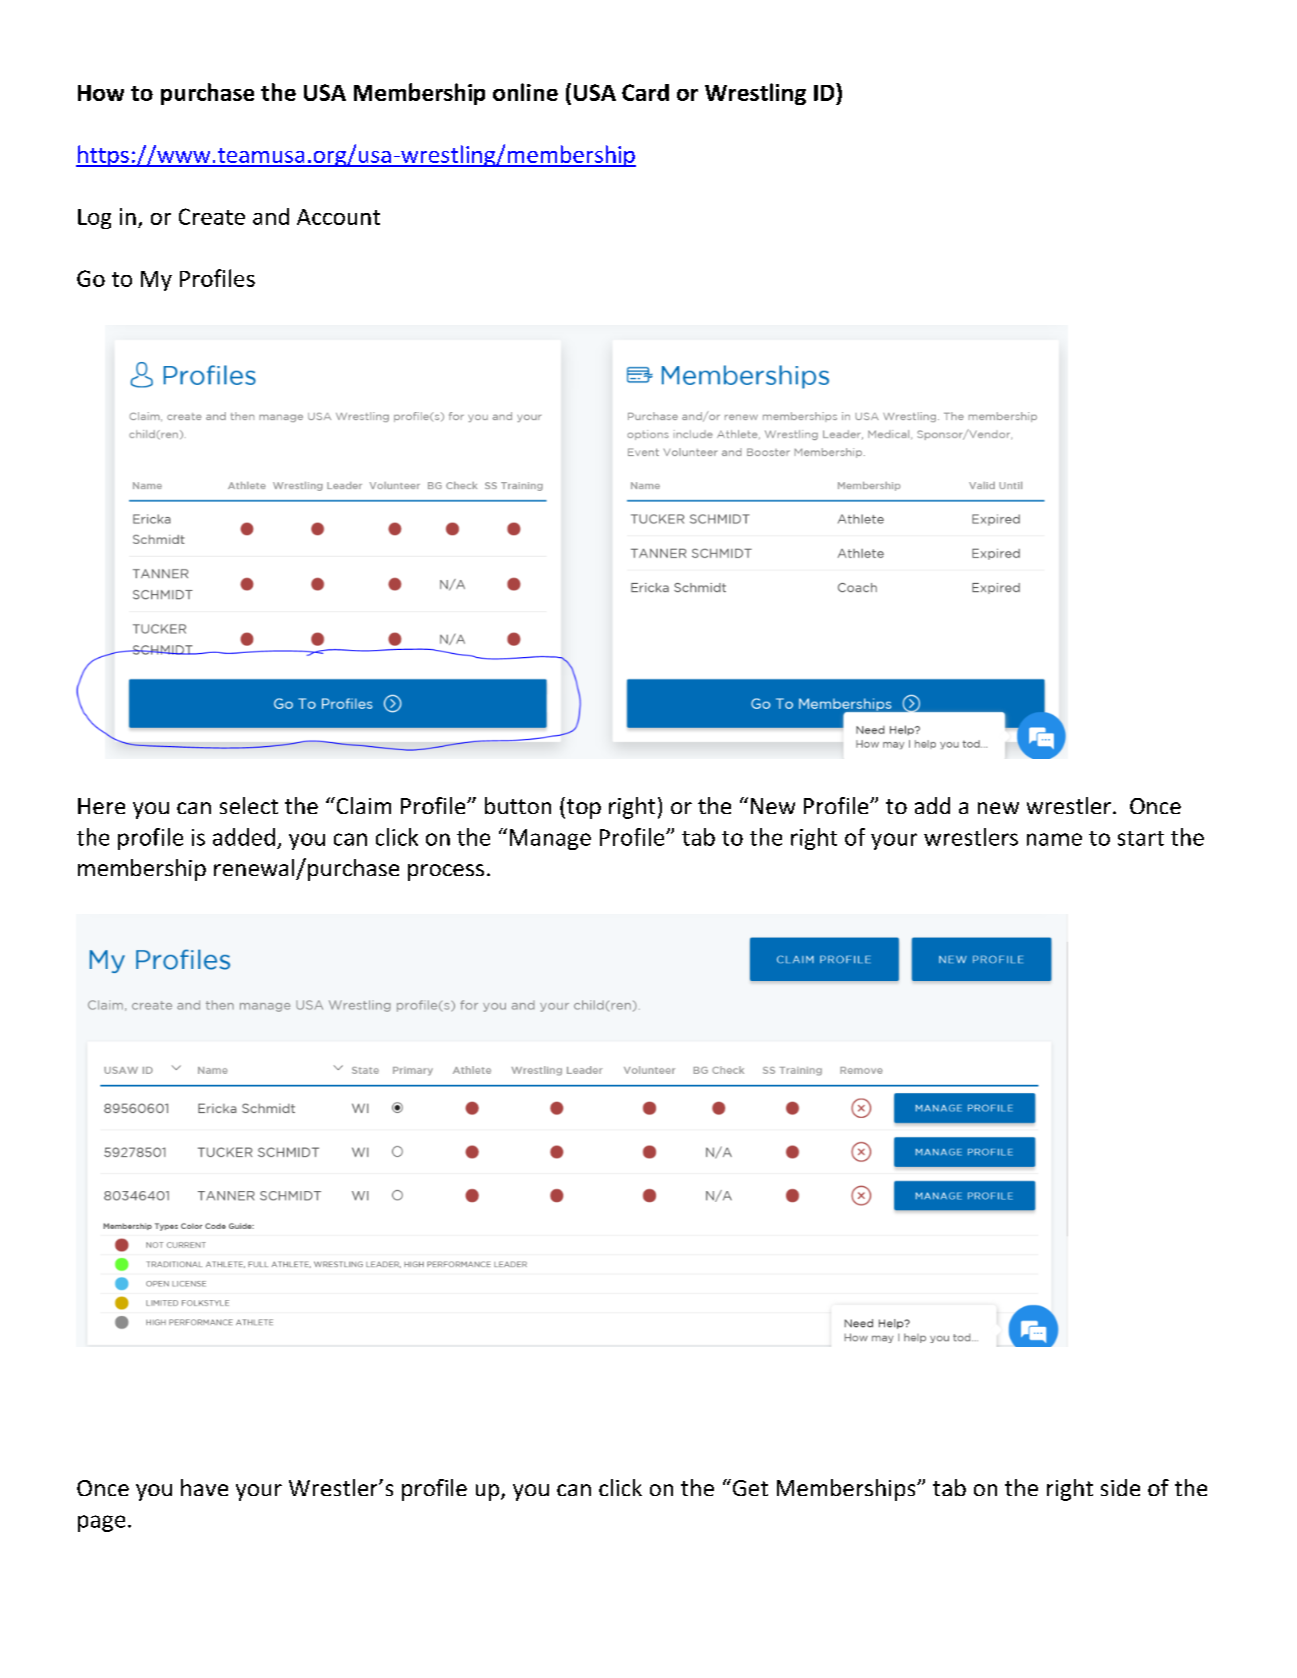  I want to click on Get, so click(749, 1487).
